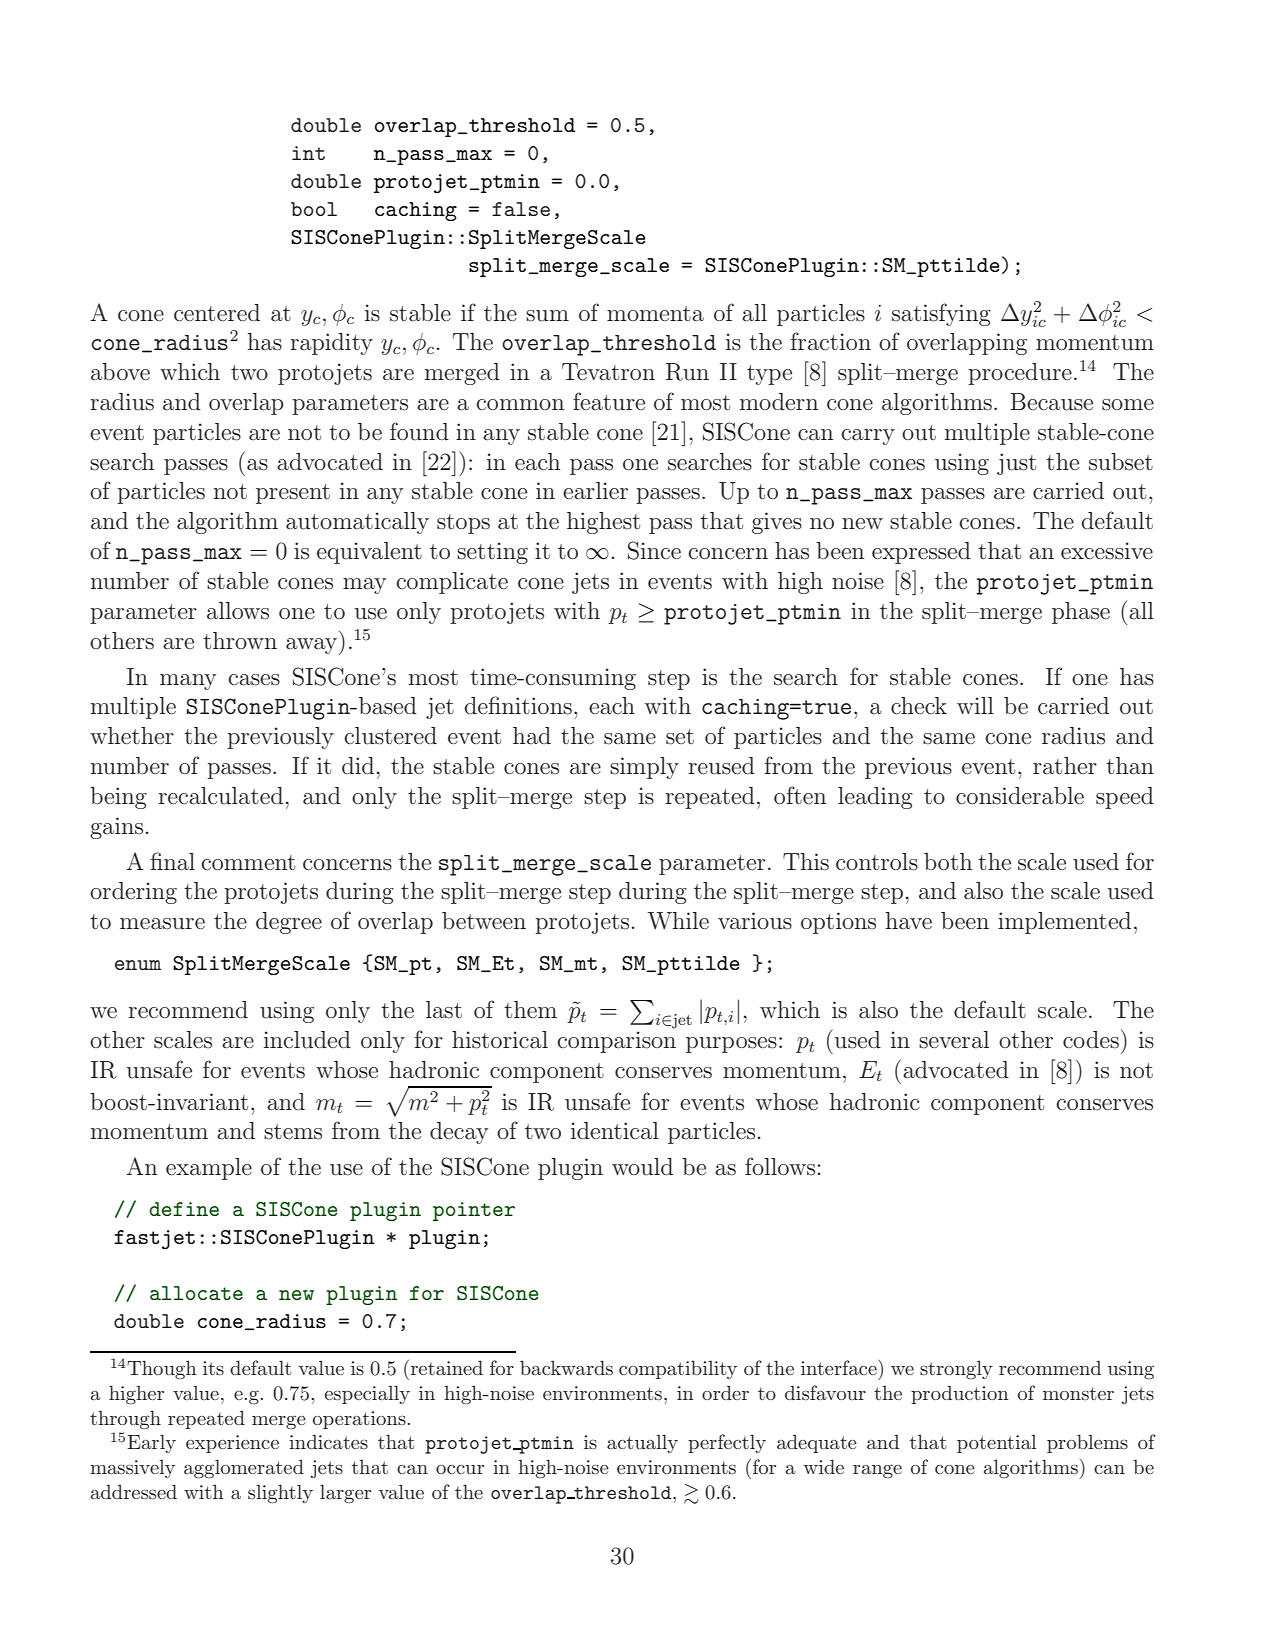  Describe the element at coordinates (521, 209) in the screenshot. I see `false` at that location.
